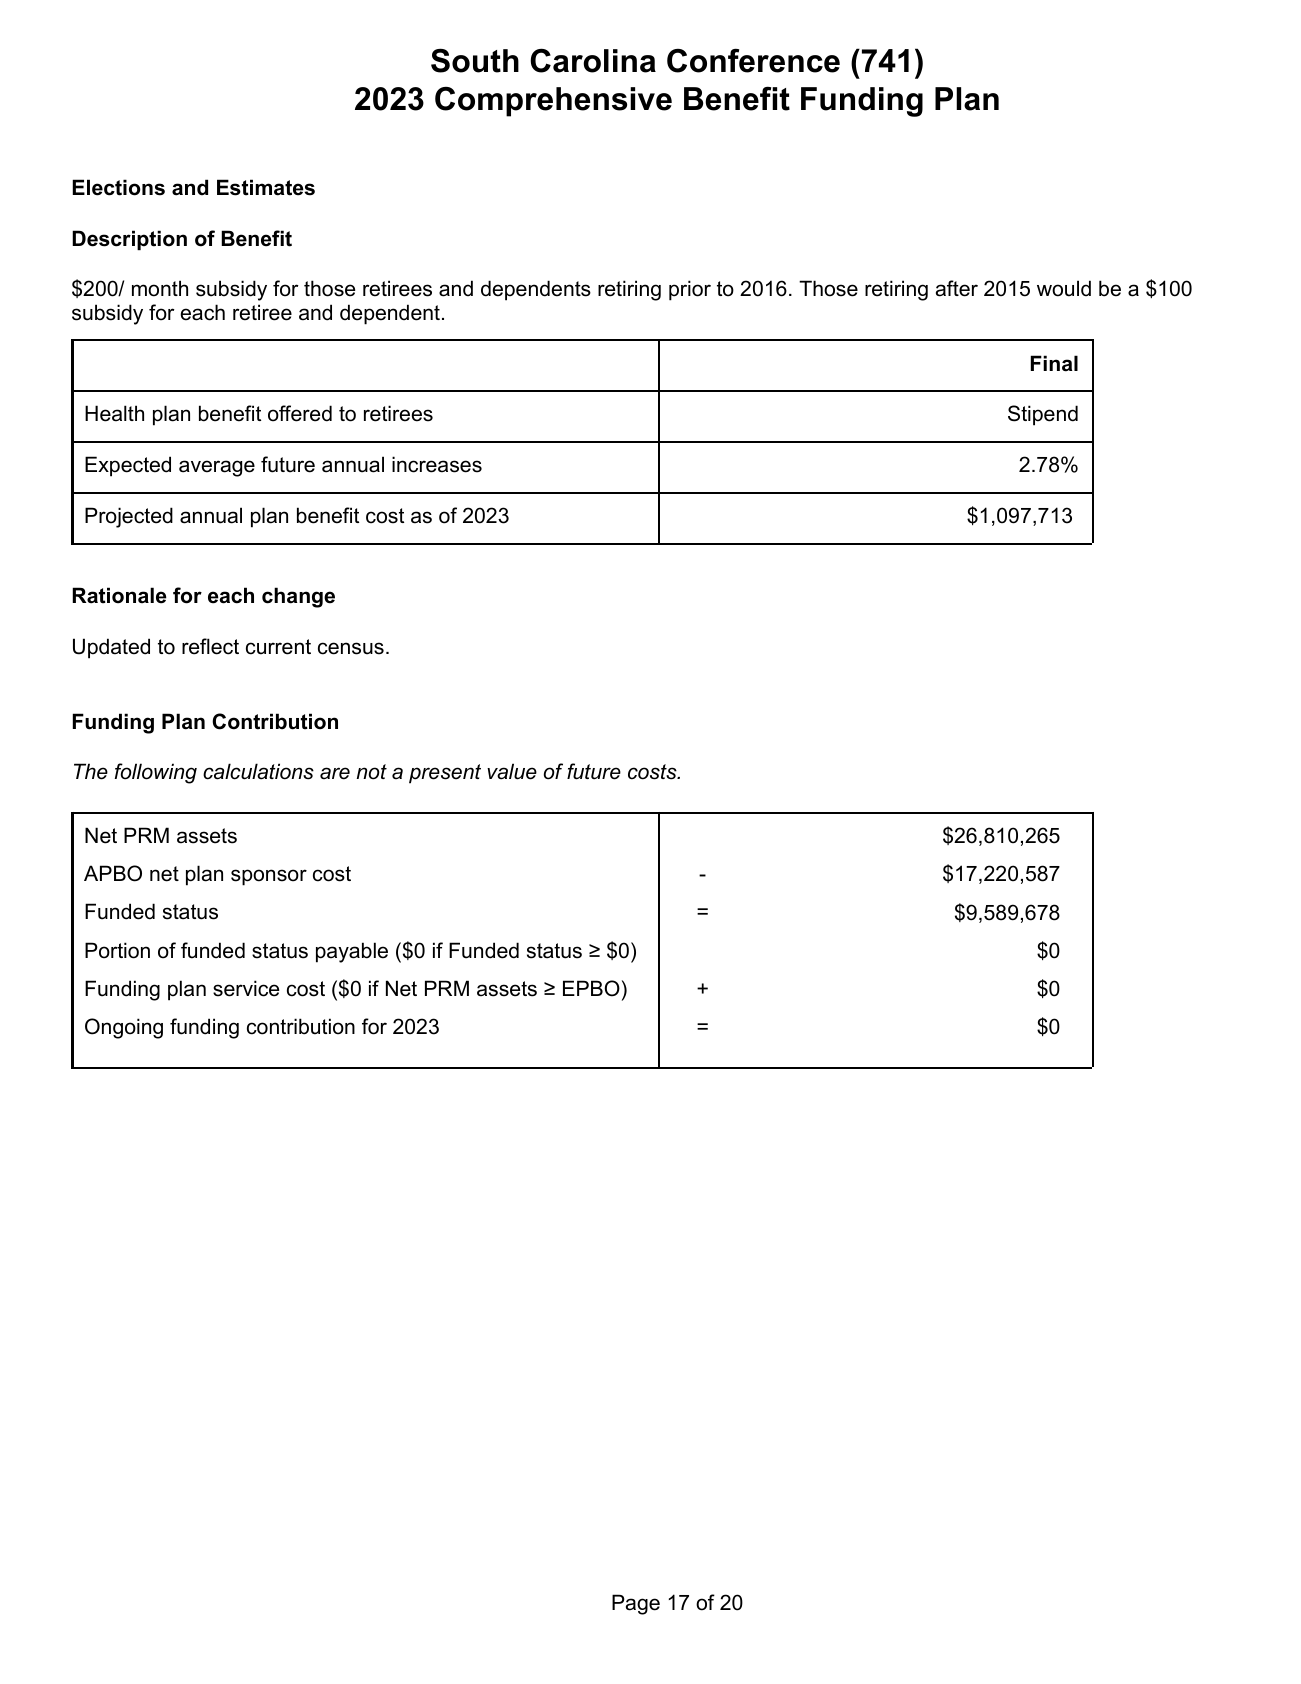  I want to click on service, so click(246, 988).
